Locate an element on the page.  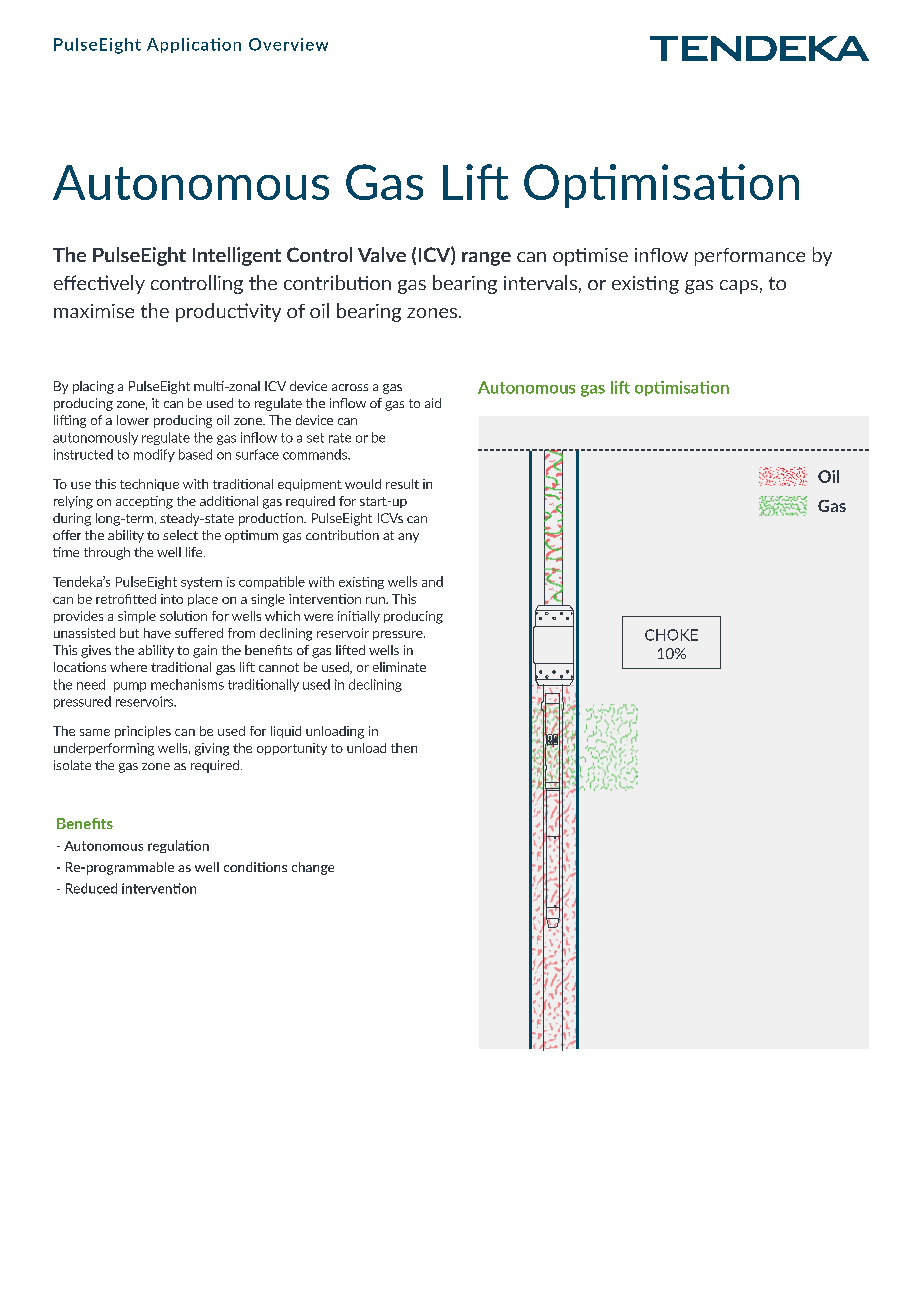
optimise is located at coordinates (590, 257).
